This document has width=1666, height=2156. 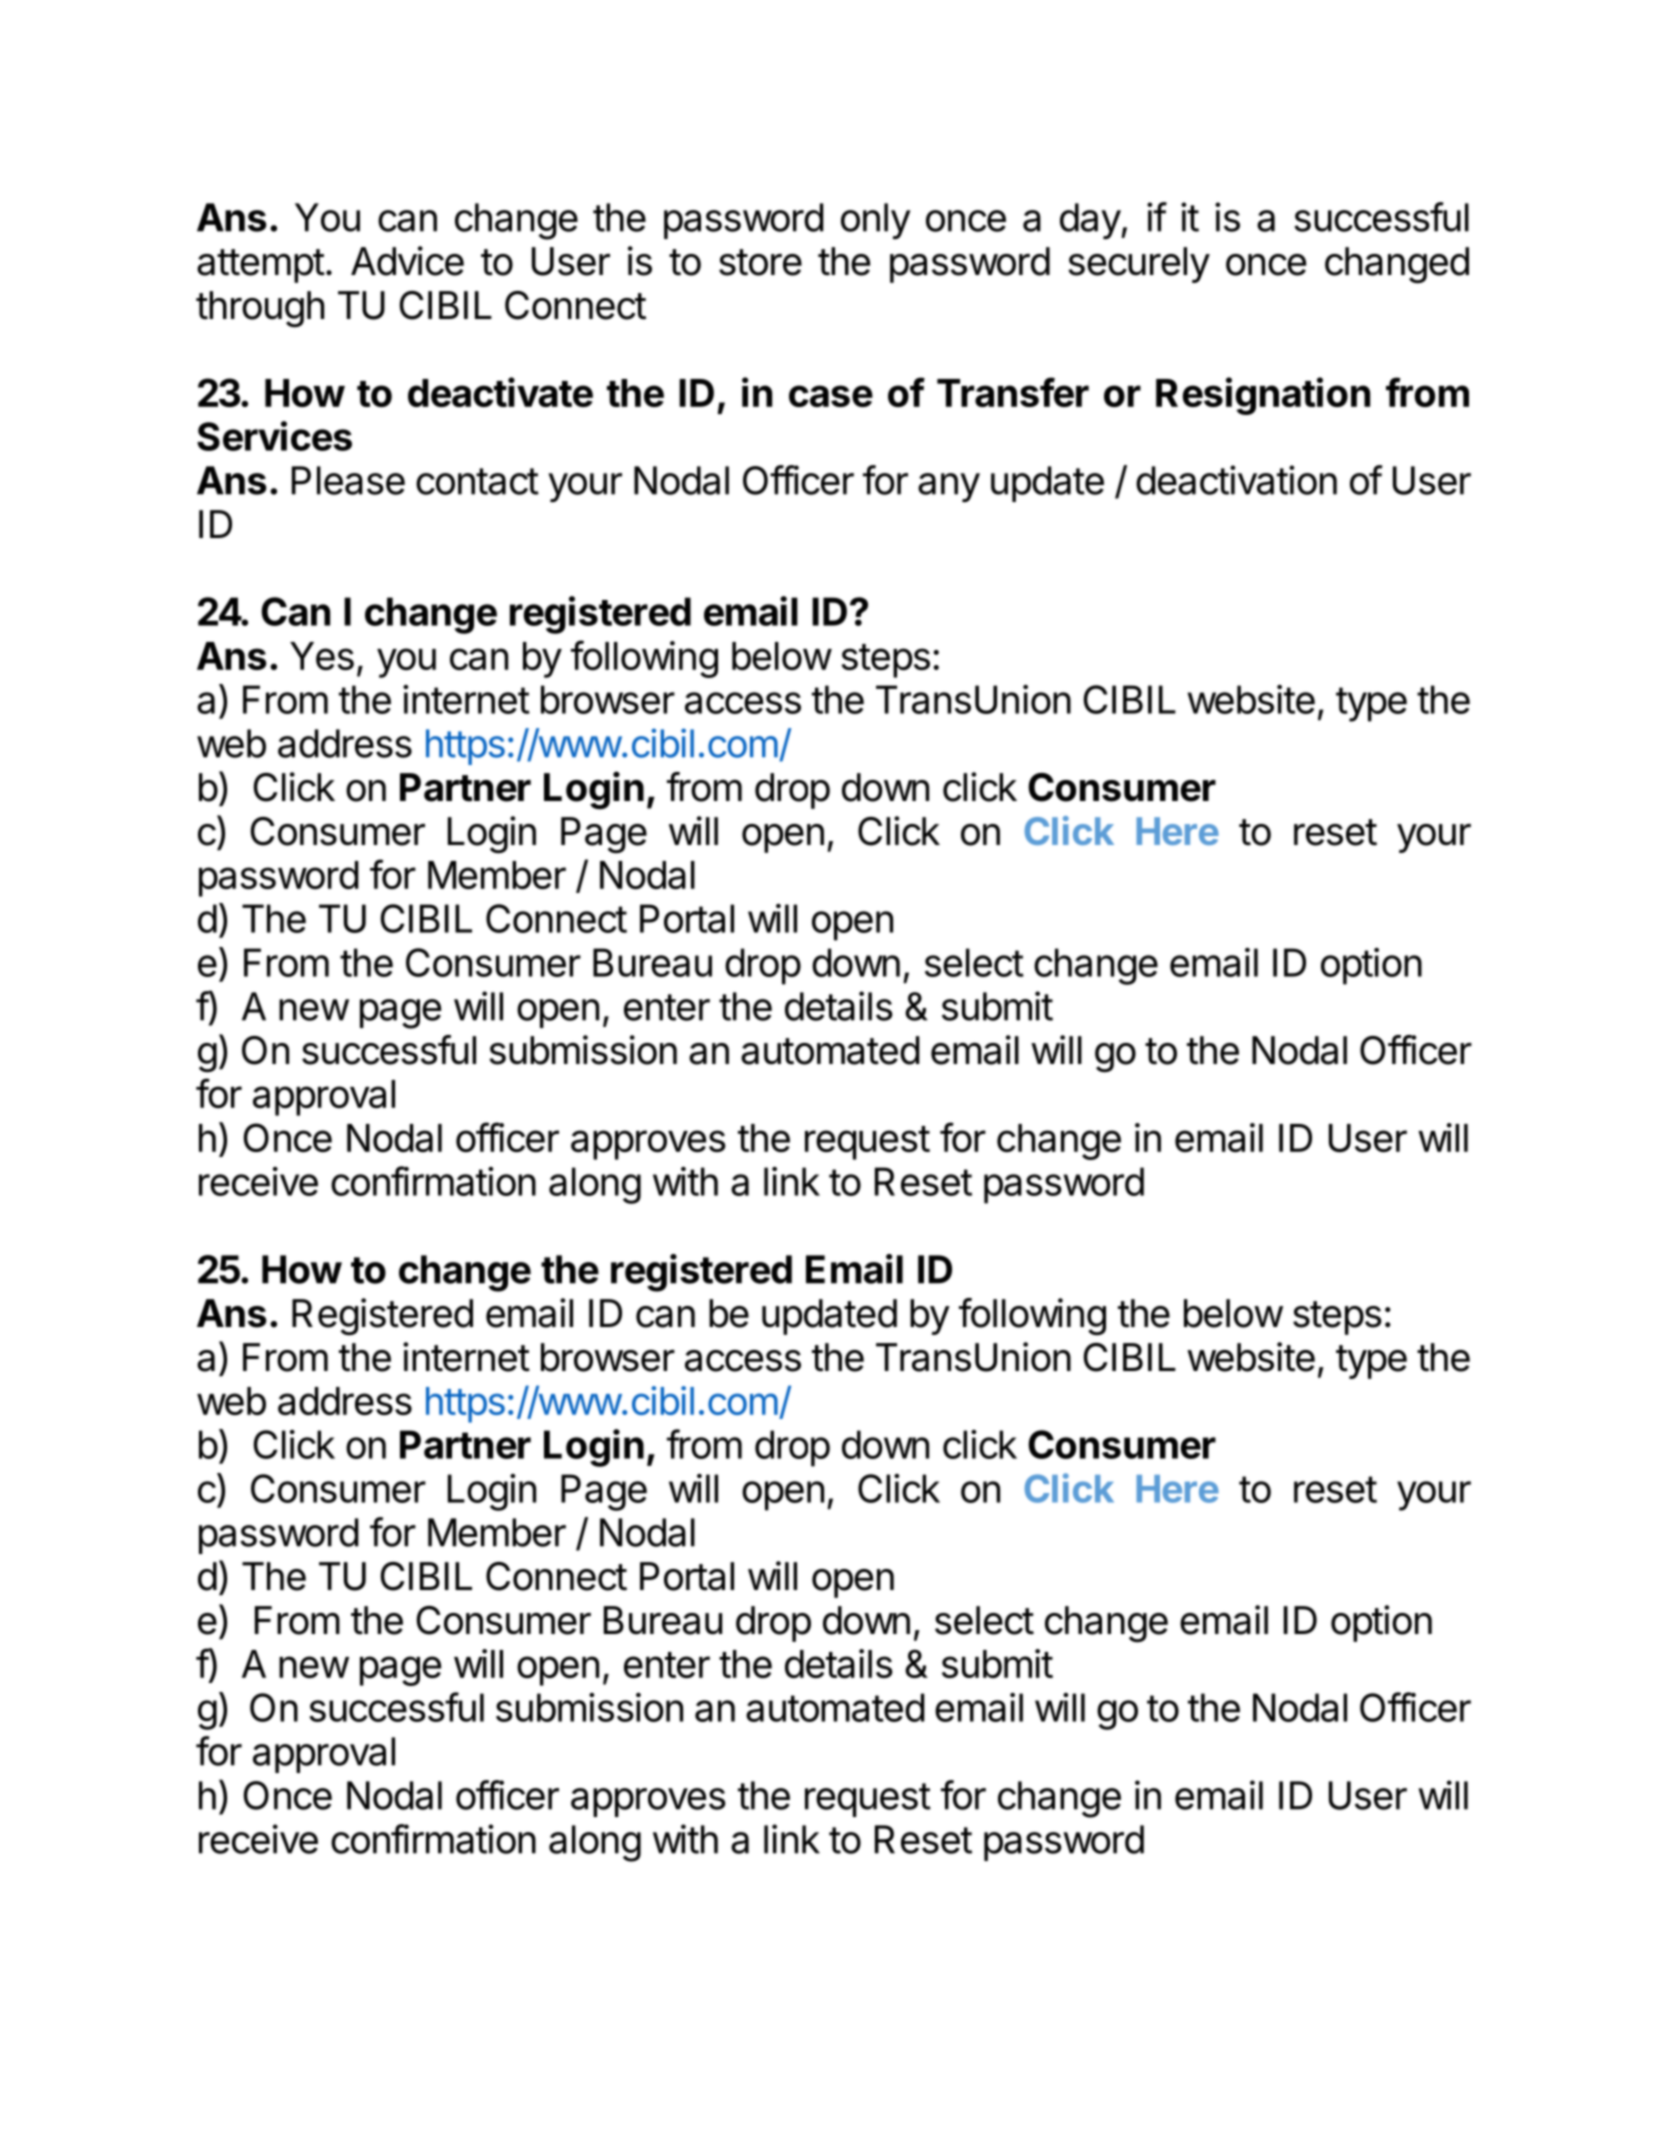 I want to click on day, so click(x=1091, y=221).
